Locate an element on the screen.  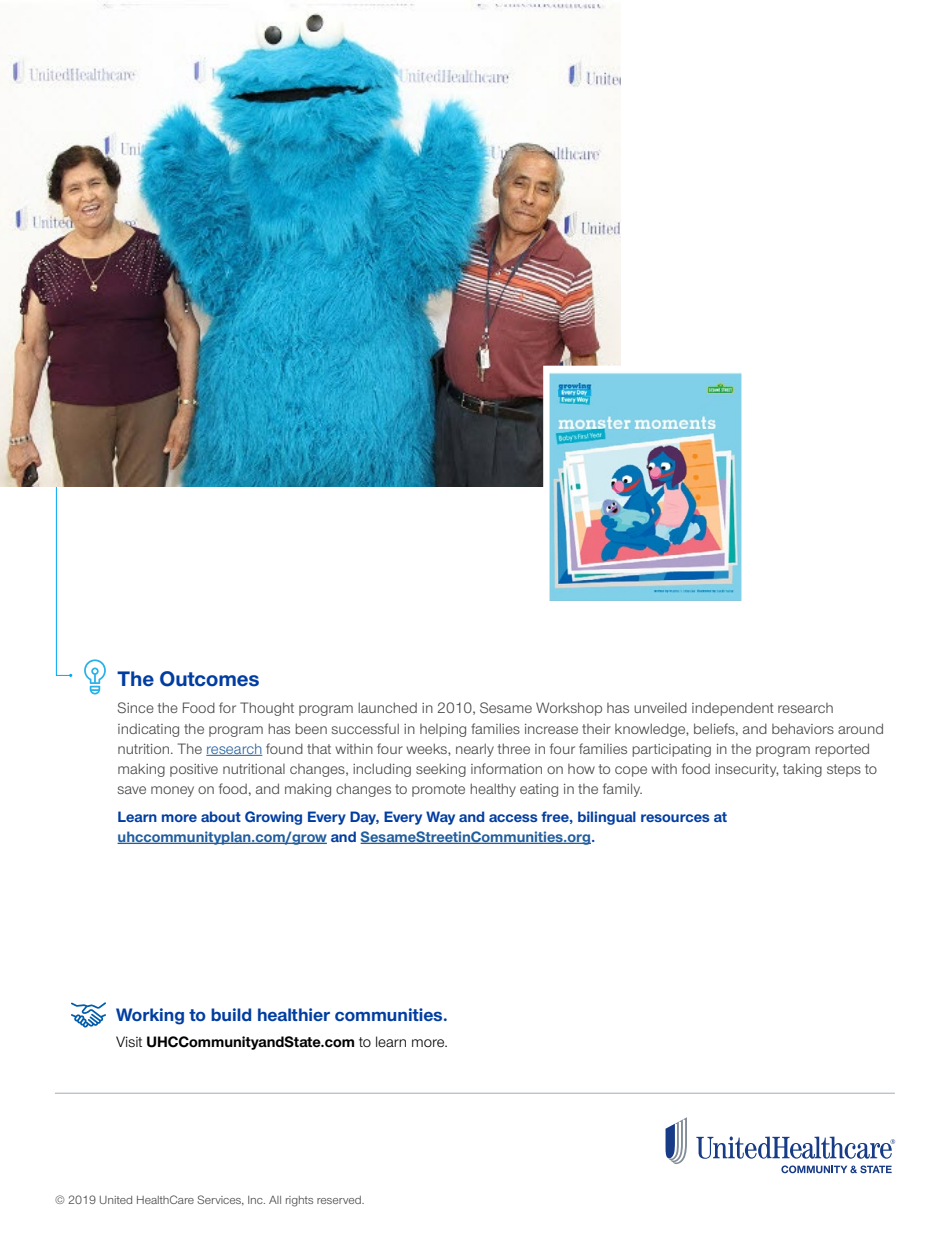
access is located at coordinates (513, 818).
